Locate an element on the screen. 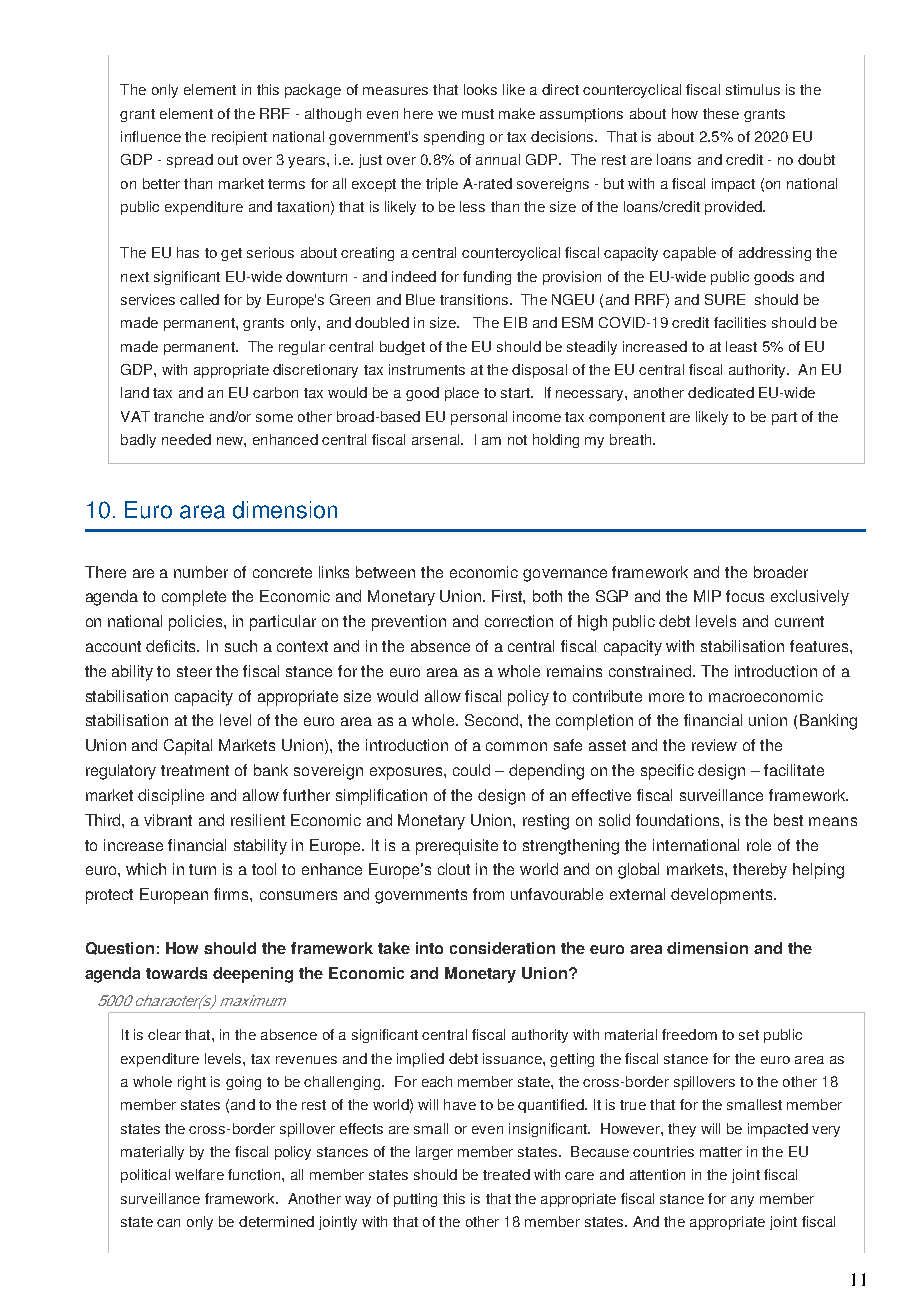 This screenshot has width=924, height=1308. welfare is located at coordinates (199, 1174).
